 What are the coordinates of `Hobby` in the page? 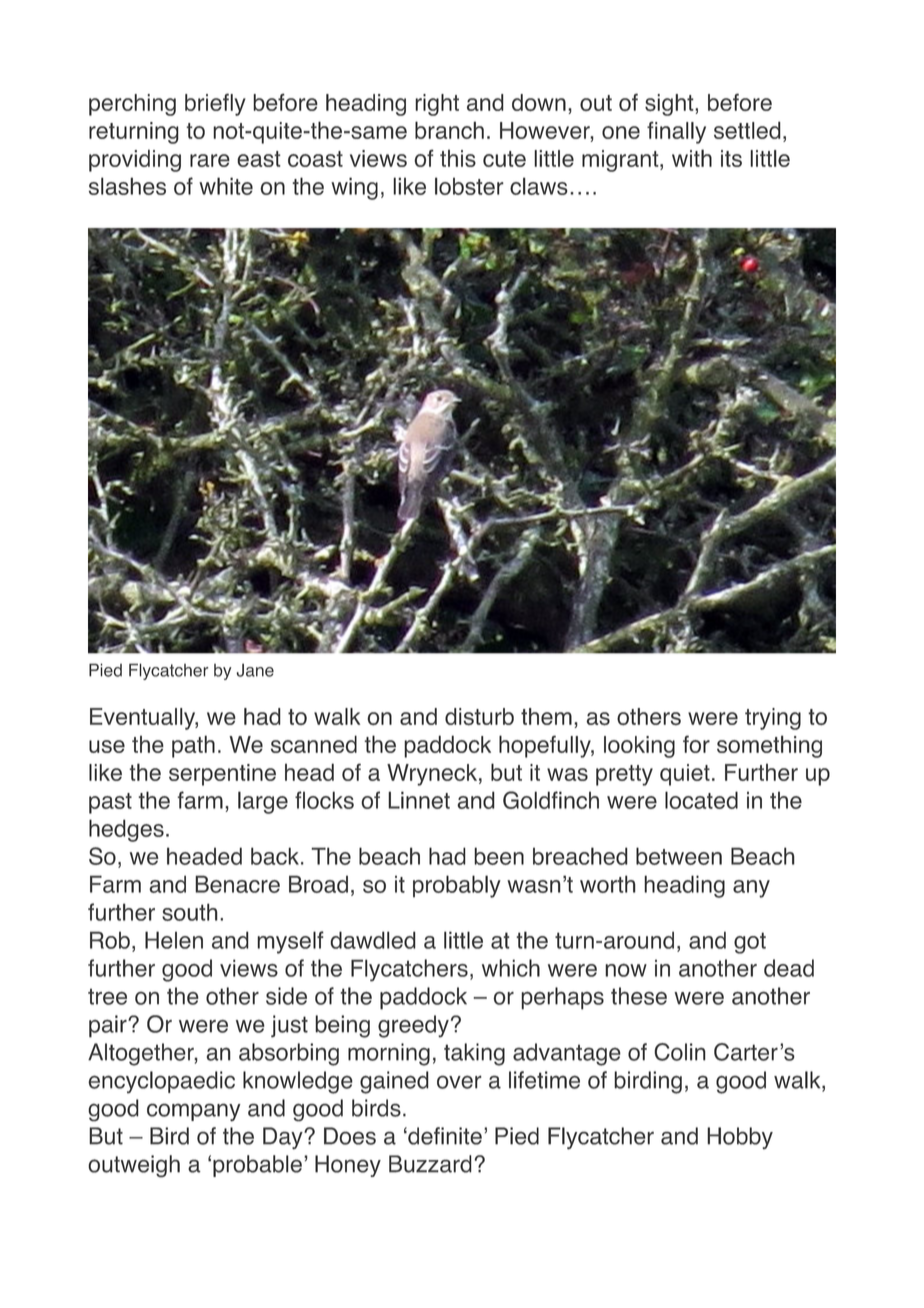 It's located at (740, 1138).
